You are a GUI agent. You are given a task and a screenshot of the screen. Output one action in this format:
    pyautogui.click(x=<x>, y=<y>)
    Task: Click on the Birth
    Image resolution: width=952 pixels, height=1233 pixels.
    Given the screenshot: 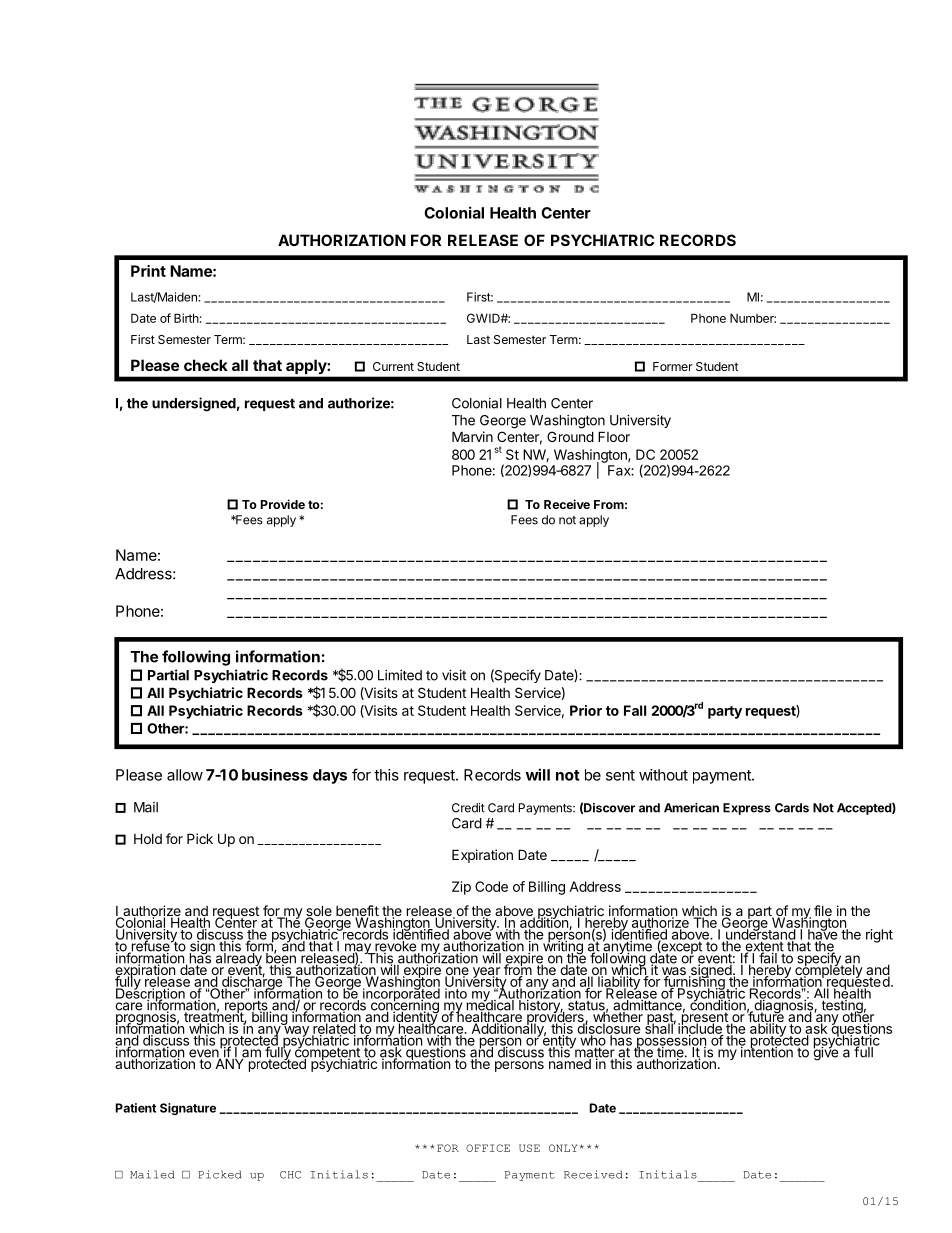 What is the action you would take?
    pyautogui.click(x=186, y=318)
